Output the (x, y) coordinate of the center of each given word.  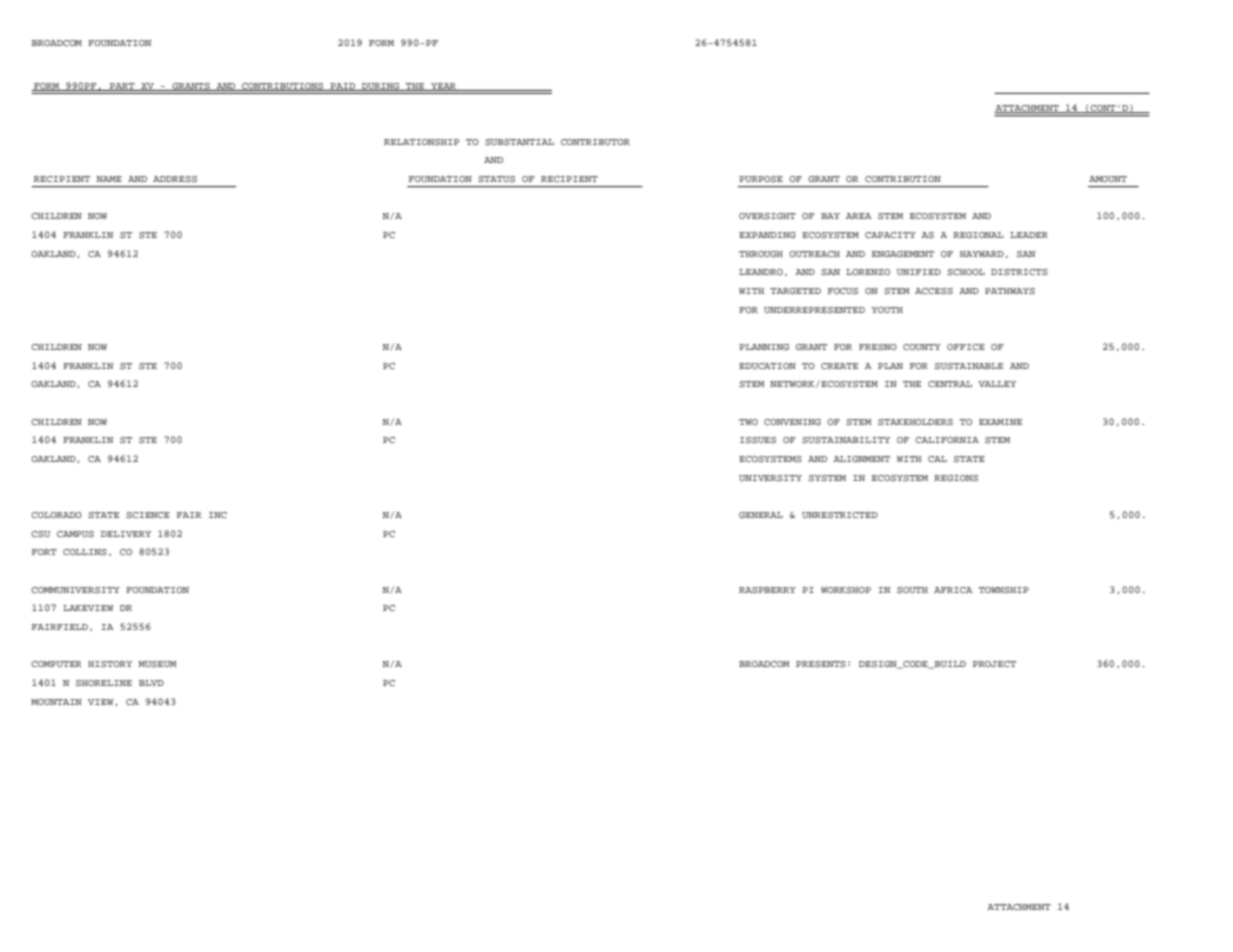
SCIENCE (148, 515)
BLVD (151, 683)
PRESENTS (821, 664)
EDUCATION (767, 366)
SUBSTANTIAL (519, 142)
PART (122, 87)
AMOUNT (1108, 179)
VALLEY (997, 384)
